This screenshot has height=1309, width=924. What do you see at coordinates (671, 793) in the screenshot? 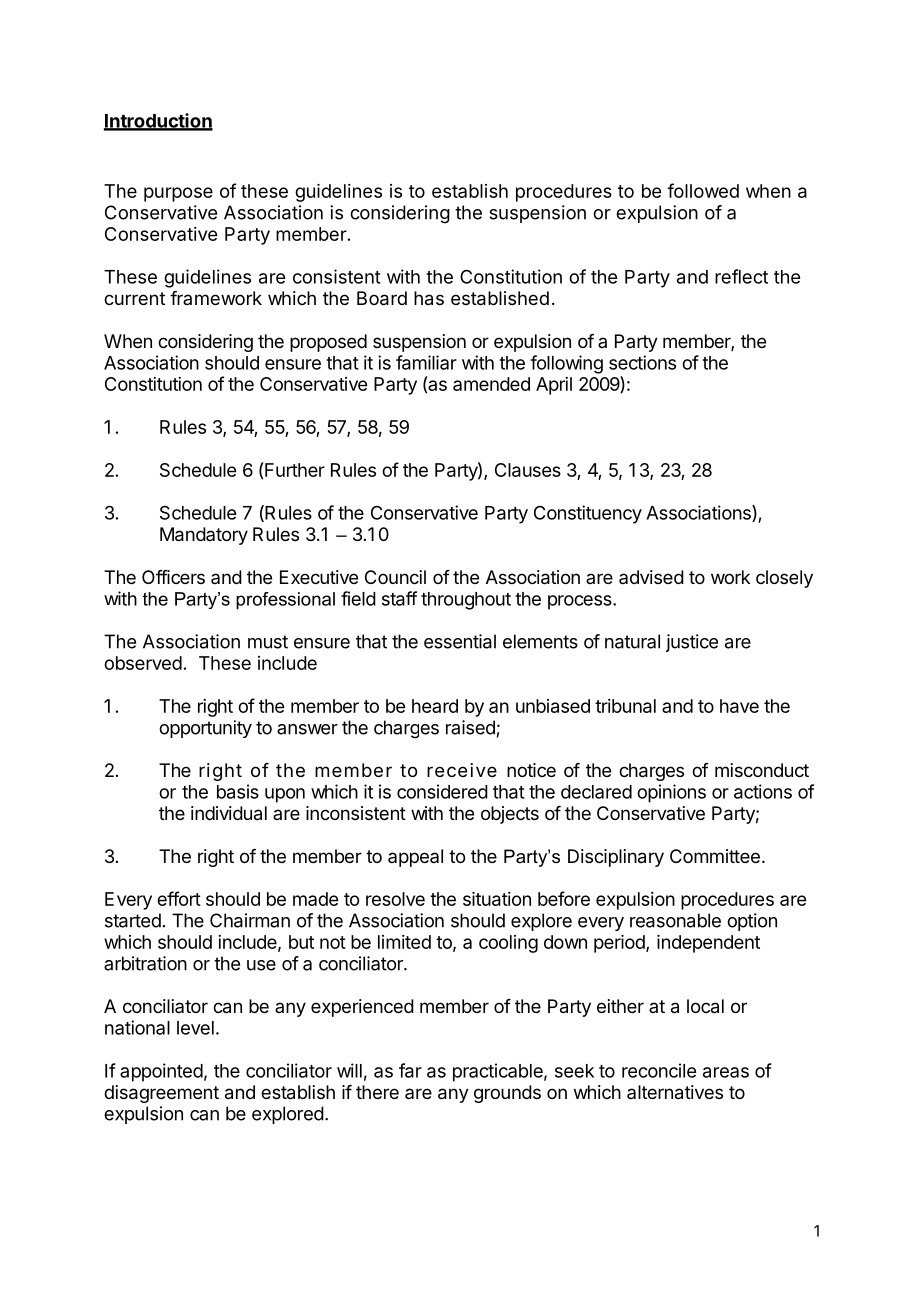
I see `opinions` at bounding box center [671, 793].
